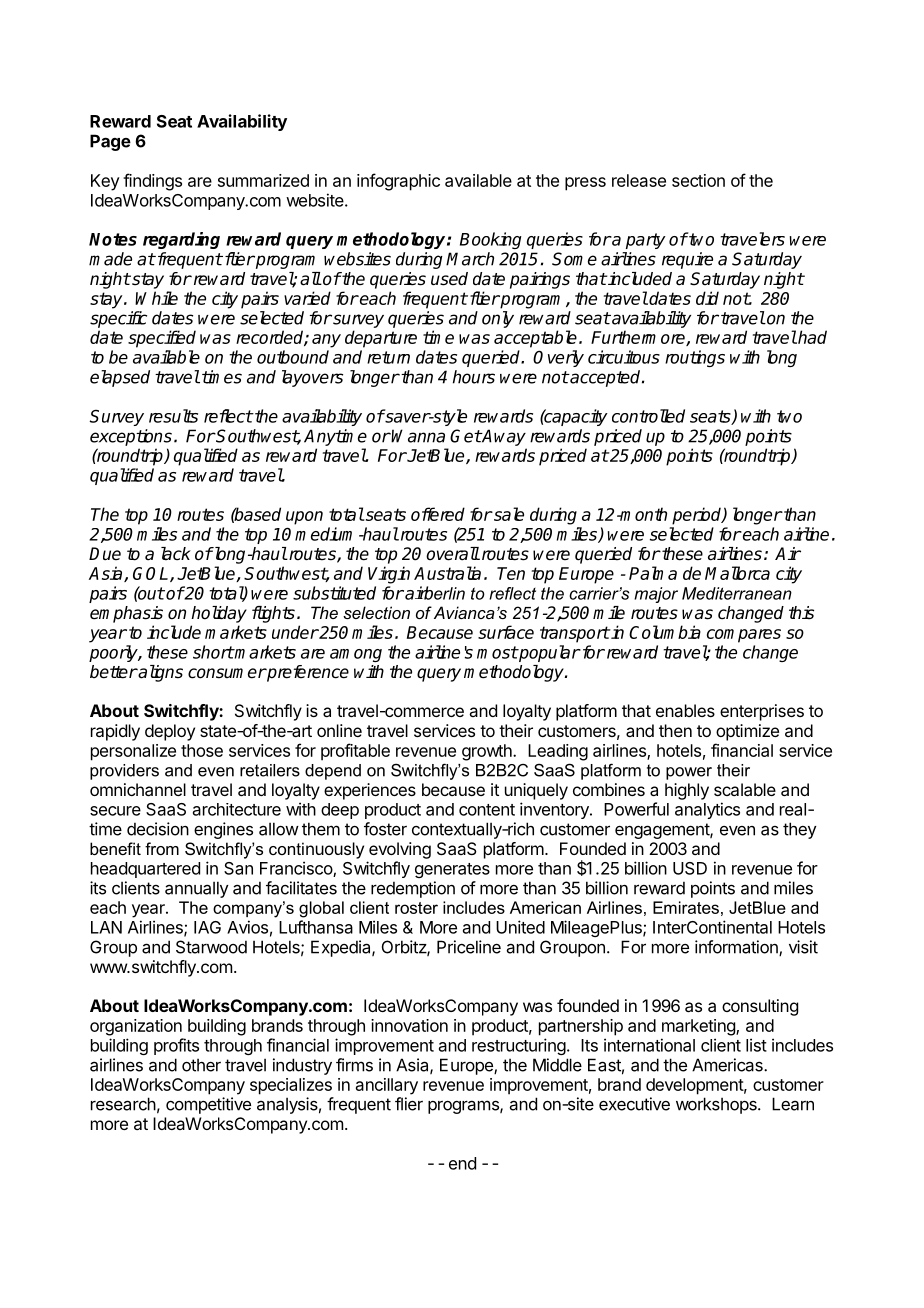  What do you see at coordinates (202, 750) in the page?
I see `those` at bounding box center [202, 750].
